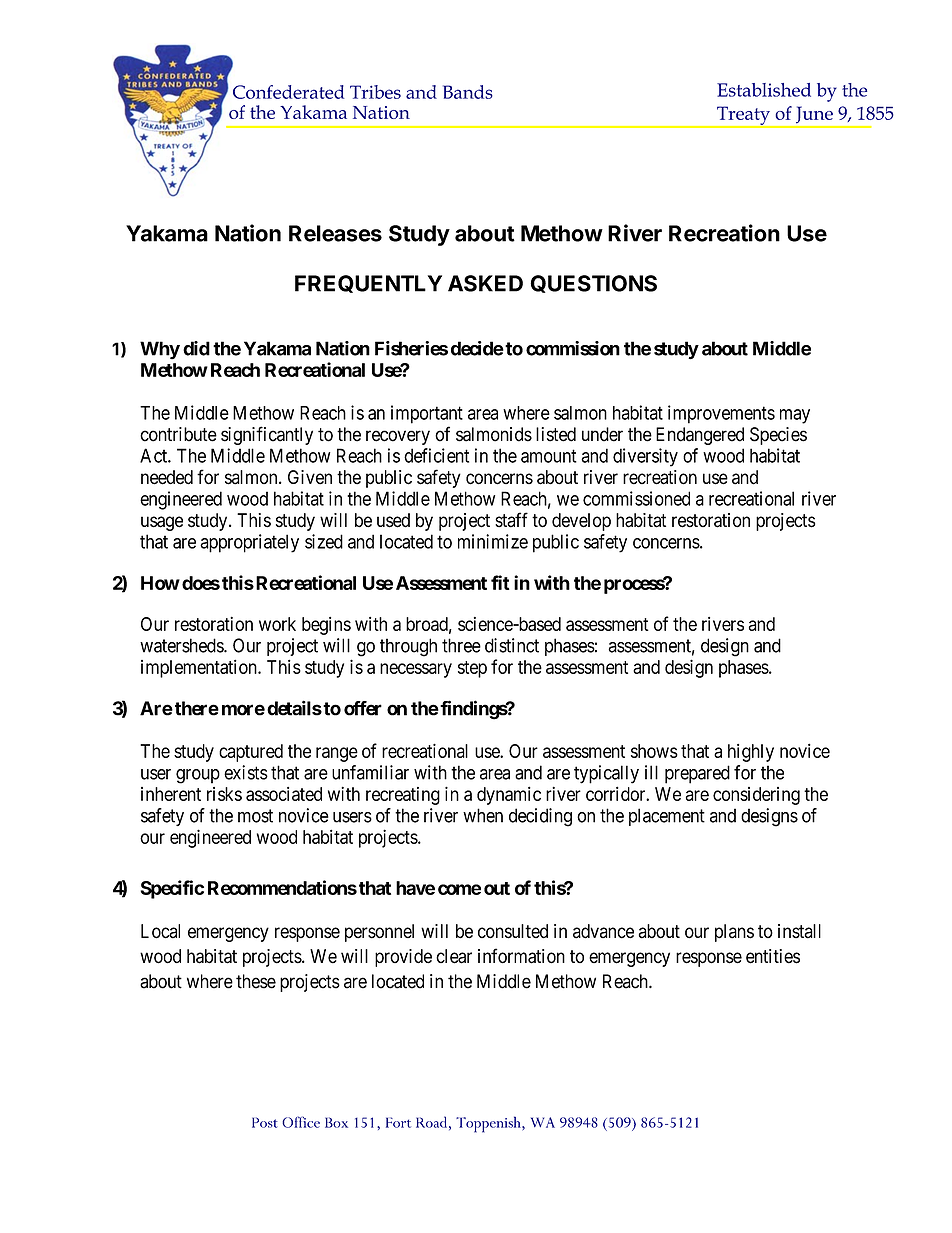 This screenshot has height=1233, width=952. What do you see at coordinates (427, 414) in the screenshot?
I see `important` at bounding box center [427, 414].
